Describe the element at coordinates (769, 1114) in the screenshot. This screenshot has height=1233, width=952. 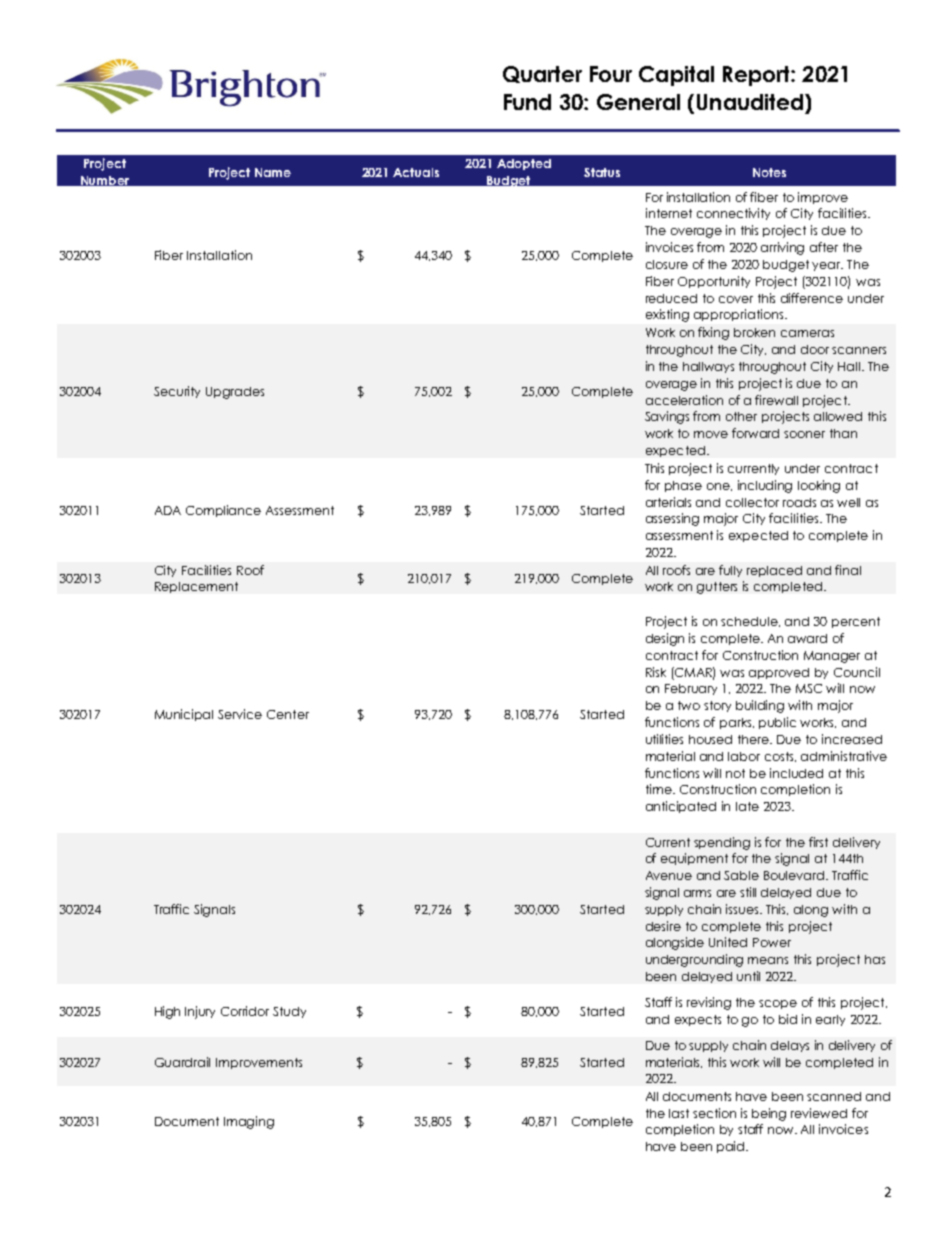
I see `being` at that location.
